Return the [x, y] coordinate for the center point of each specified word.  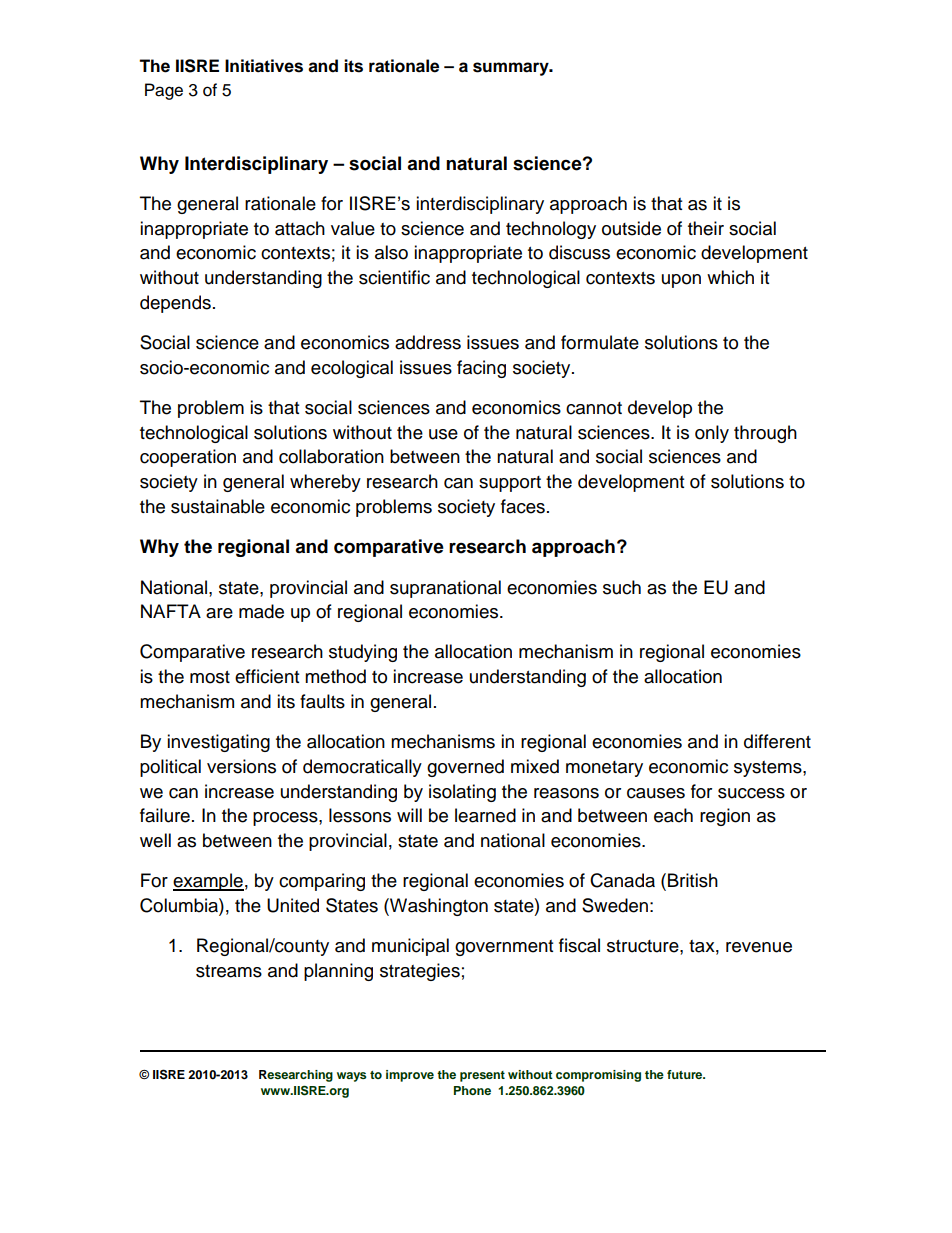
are [219, 613]
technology [551, 230]
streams [229, 971]
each [673, 815]
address [428, 342]
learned [485, 815]
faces [523, 506]
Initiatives [264, 66]
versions [241, 766]
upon [681, 281]
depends [175, 304]
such [622, 587]
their [706, 228]
